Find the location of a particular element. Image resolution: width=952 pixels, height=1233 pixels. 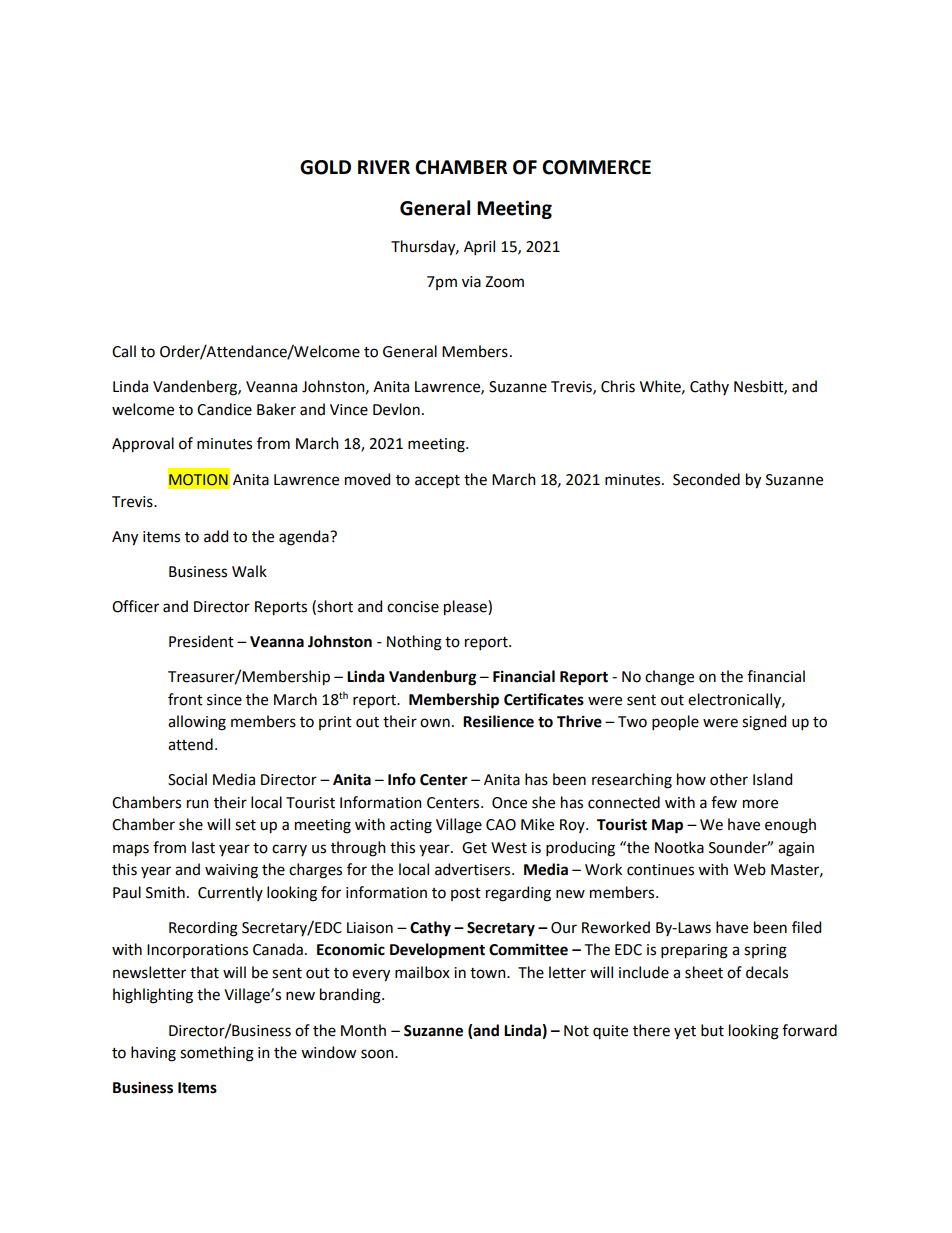

April is located at coordinates (479, 247).
